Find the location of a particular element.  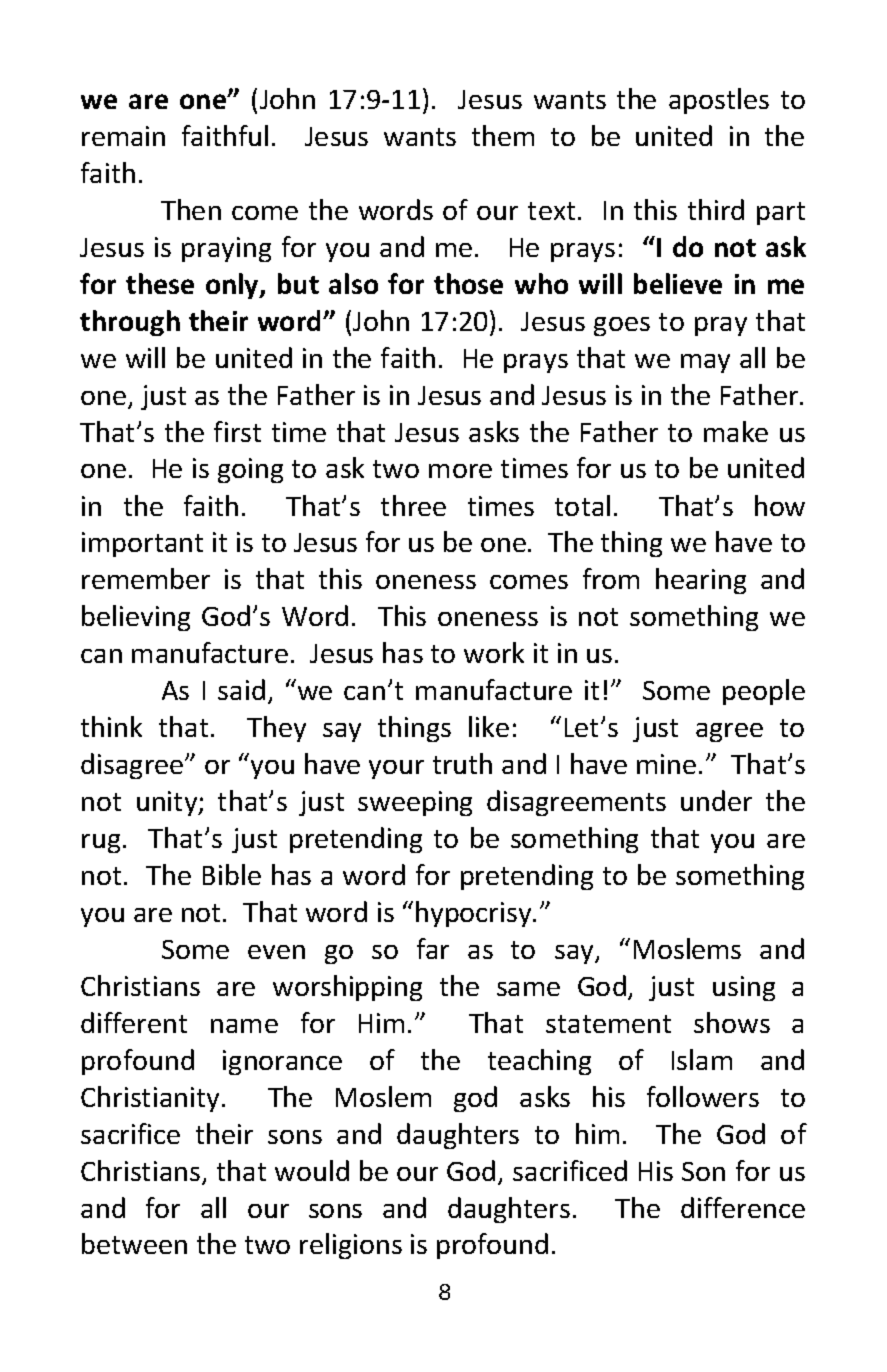

remain is located at coordinates (123, 136).
